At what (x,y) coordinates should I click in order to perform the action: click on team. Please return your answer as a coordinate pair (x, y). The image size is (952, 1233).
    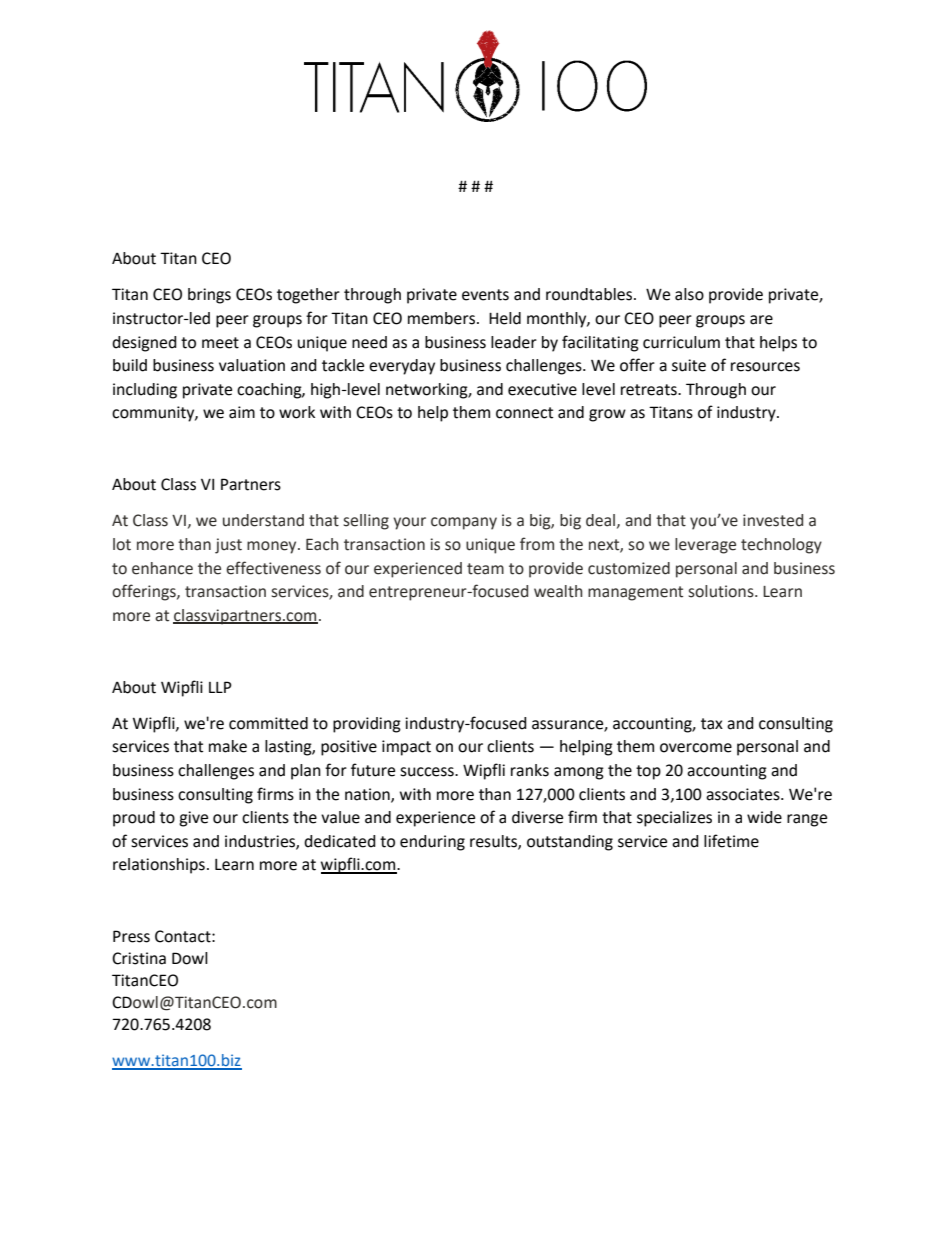
    Looking at the image, I should click on (485, 569).
